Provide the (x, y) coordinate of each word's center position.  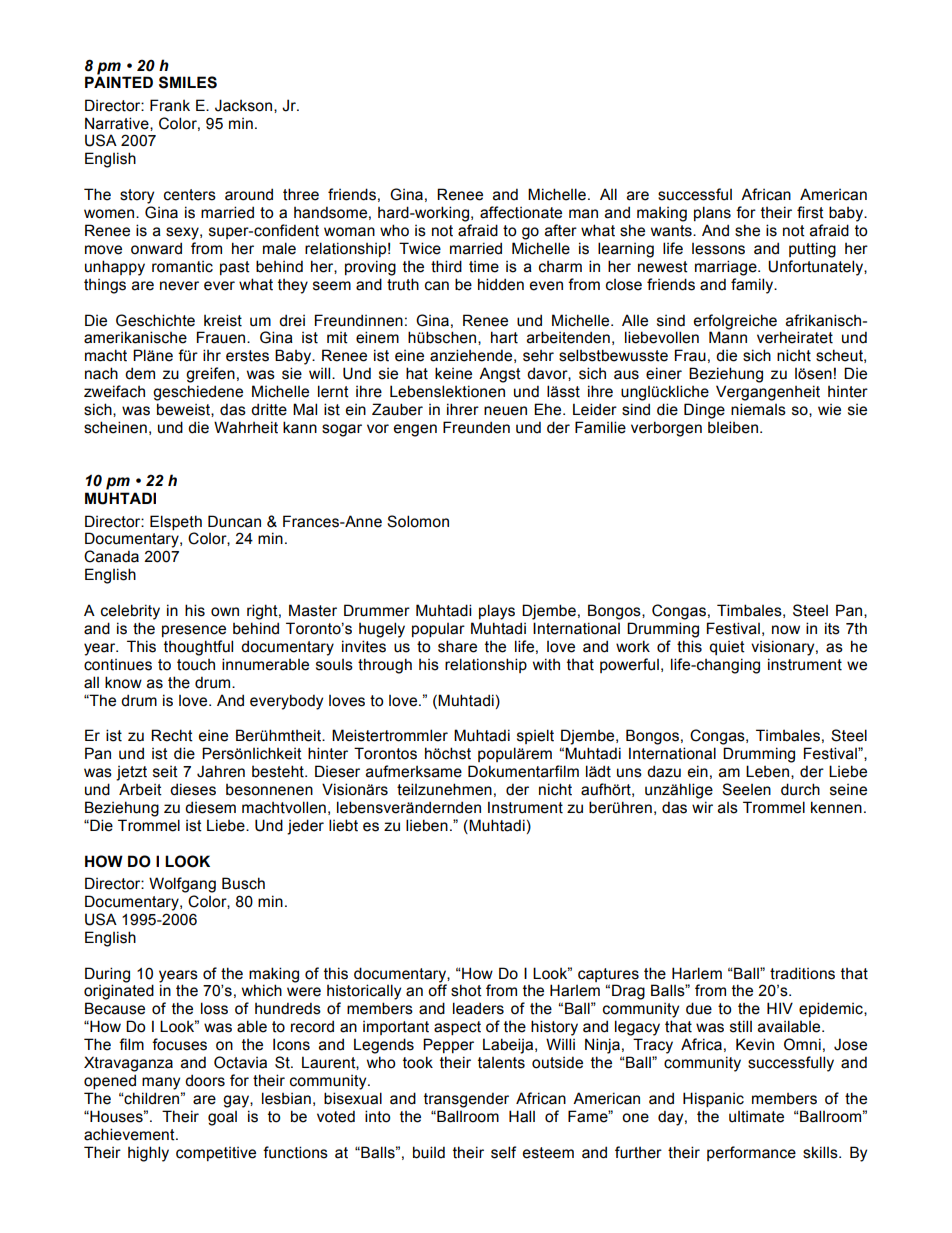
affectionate (521, 212)
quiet (727, 648)
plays (497, 612)
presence (194, 631)
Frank (170, 105)
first (810, 212)
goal (222, 1118)
